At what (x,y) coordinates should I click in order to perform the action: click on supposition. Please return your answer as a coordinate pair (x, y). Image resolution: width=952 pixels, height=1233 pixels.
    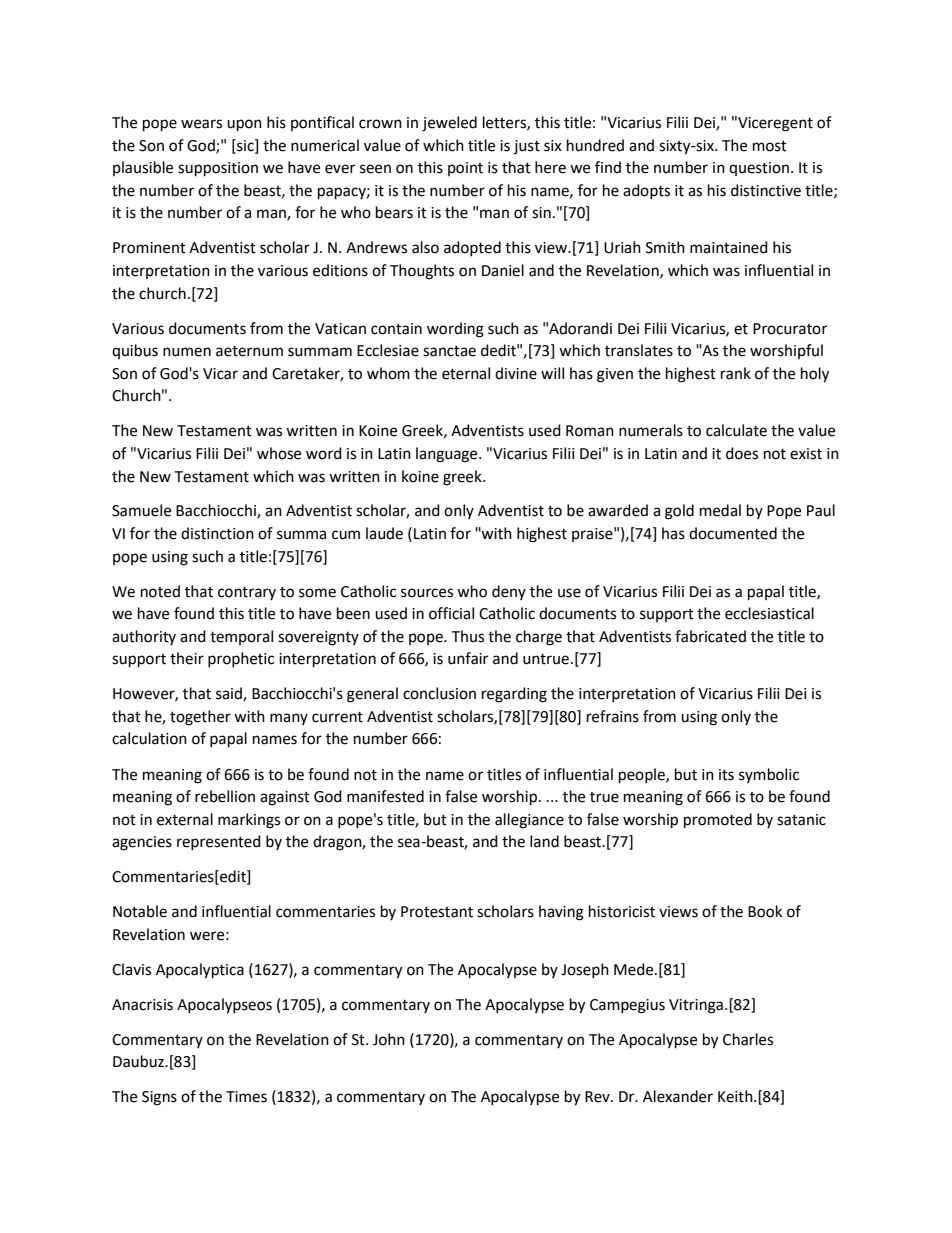
    Looking at the image, I should click on (218, 169).
